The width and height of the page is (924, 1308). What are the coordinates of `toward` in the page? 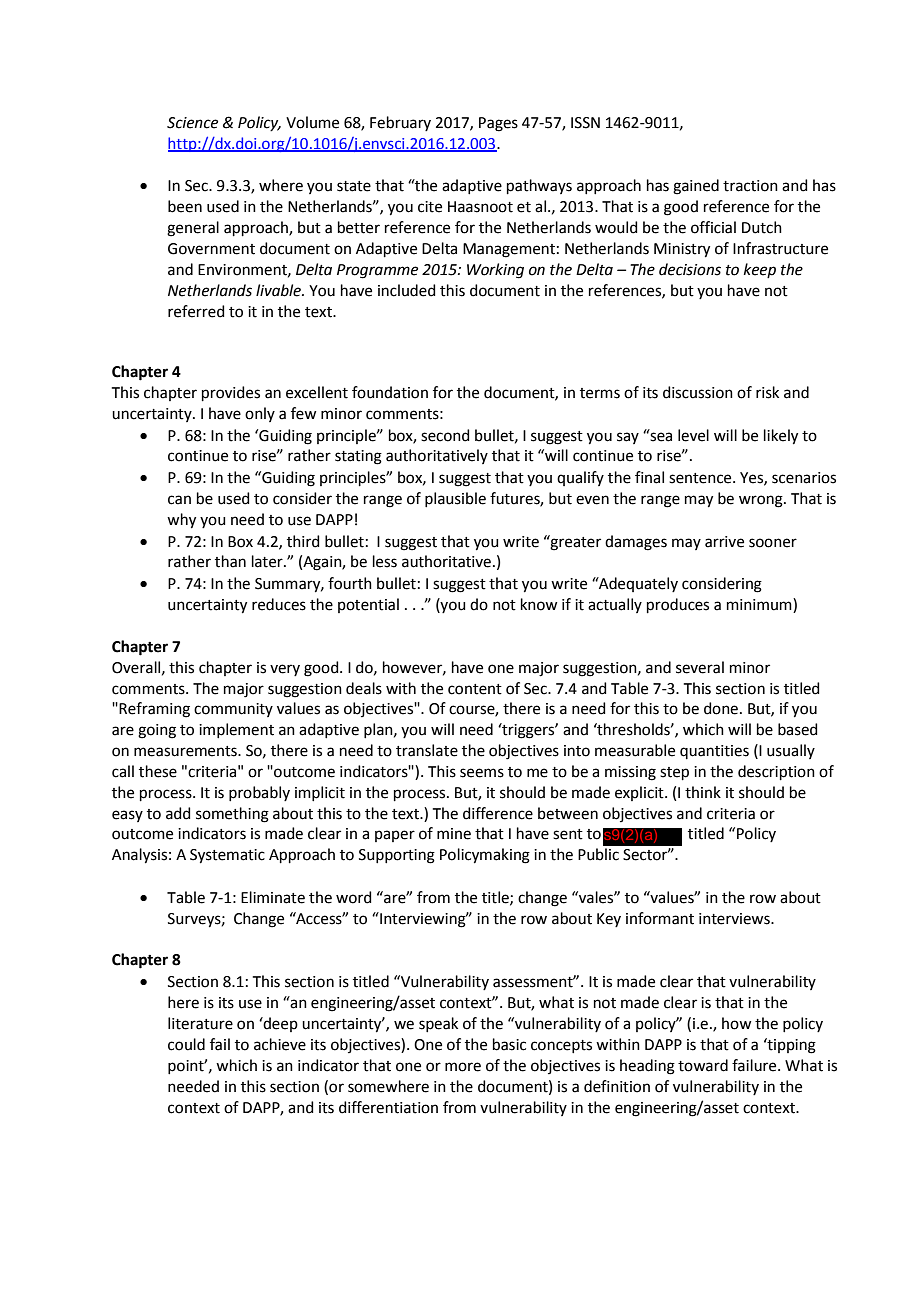 It's located at (703, 1065).
